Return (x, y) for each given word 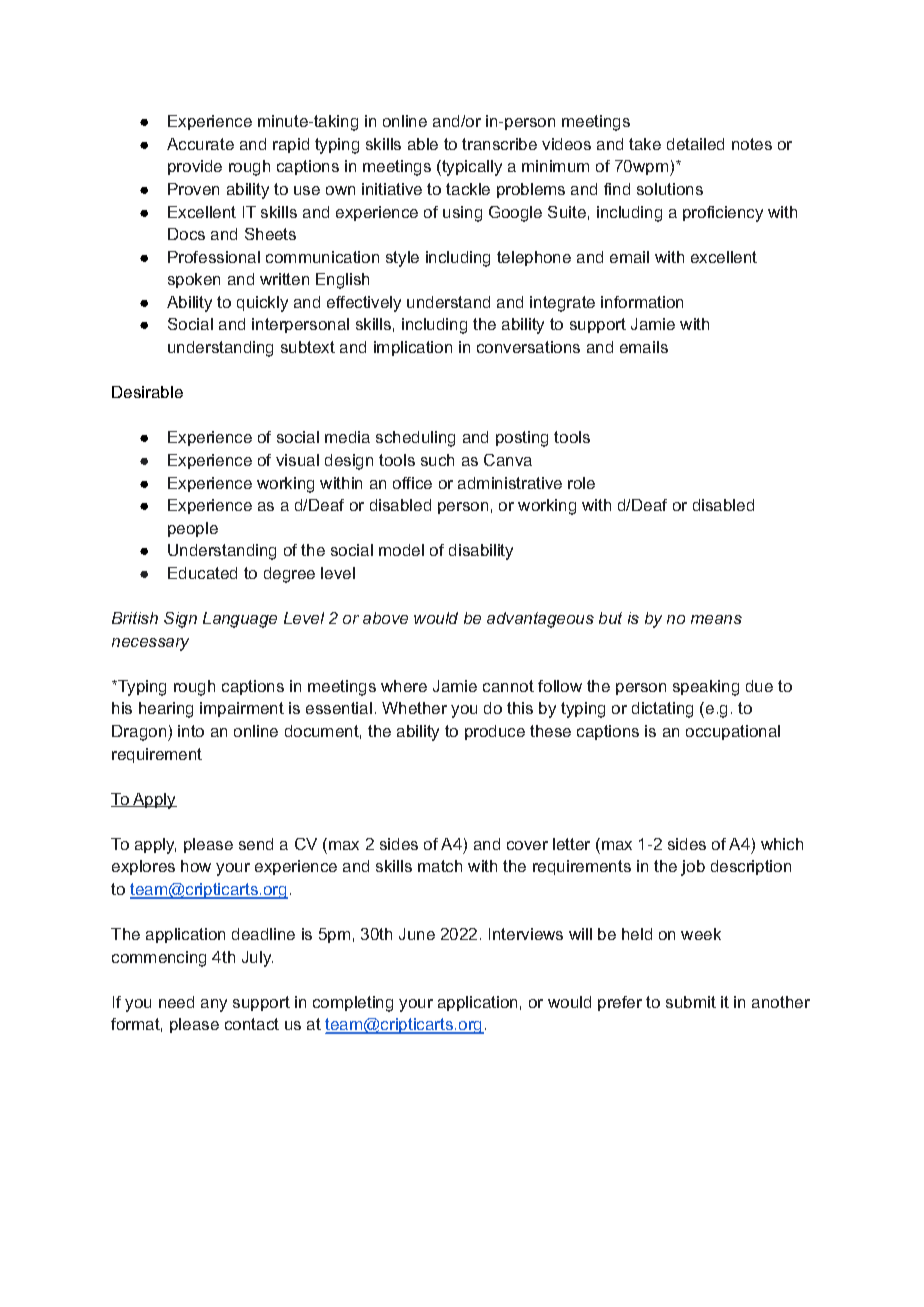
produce (495, 732)
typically (471, 168)
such (437, 460)
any (214, 1005)
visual (297, 460)
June (417, 934)
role (581, 483)
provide (195, 167)
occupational (733, 732)
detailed (695, 144)
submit (691, 1002)
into (191, 731)
